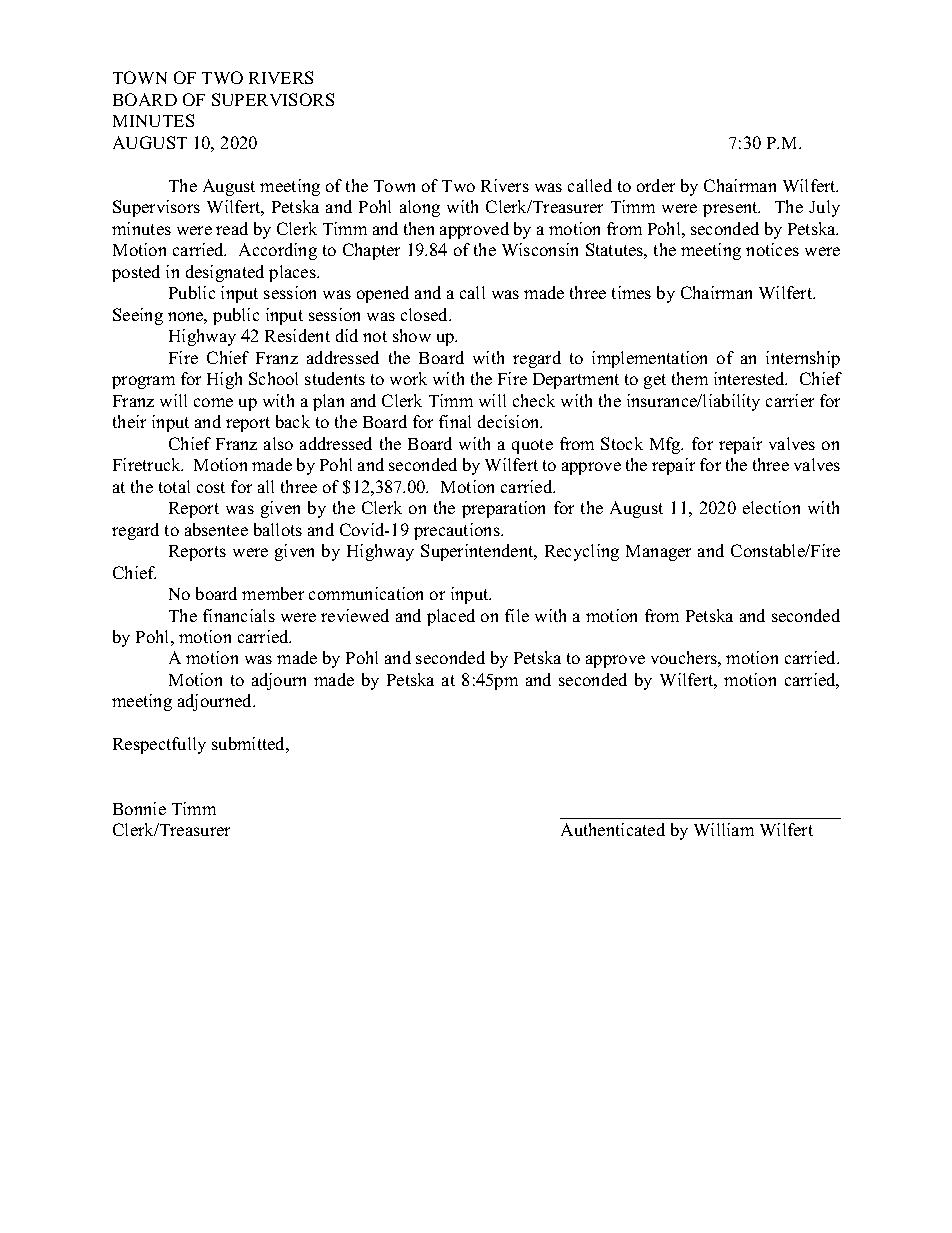 This page has height=1233, width=952. What do you see at coordinates (731, 209) in the page?
I see `present` at bounding box center [731, 209].
